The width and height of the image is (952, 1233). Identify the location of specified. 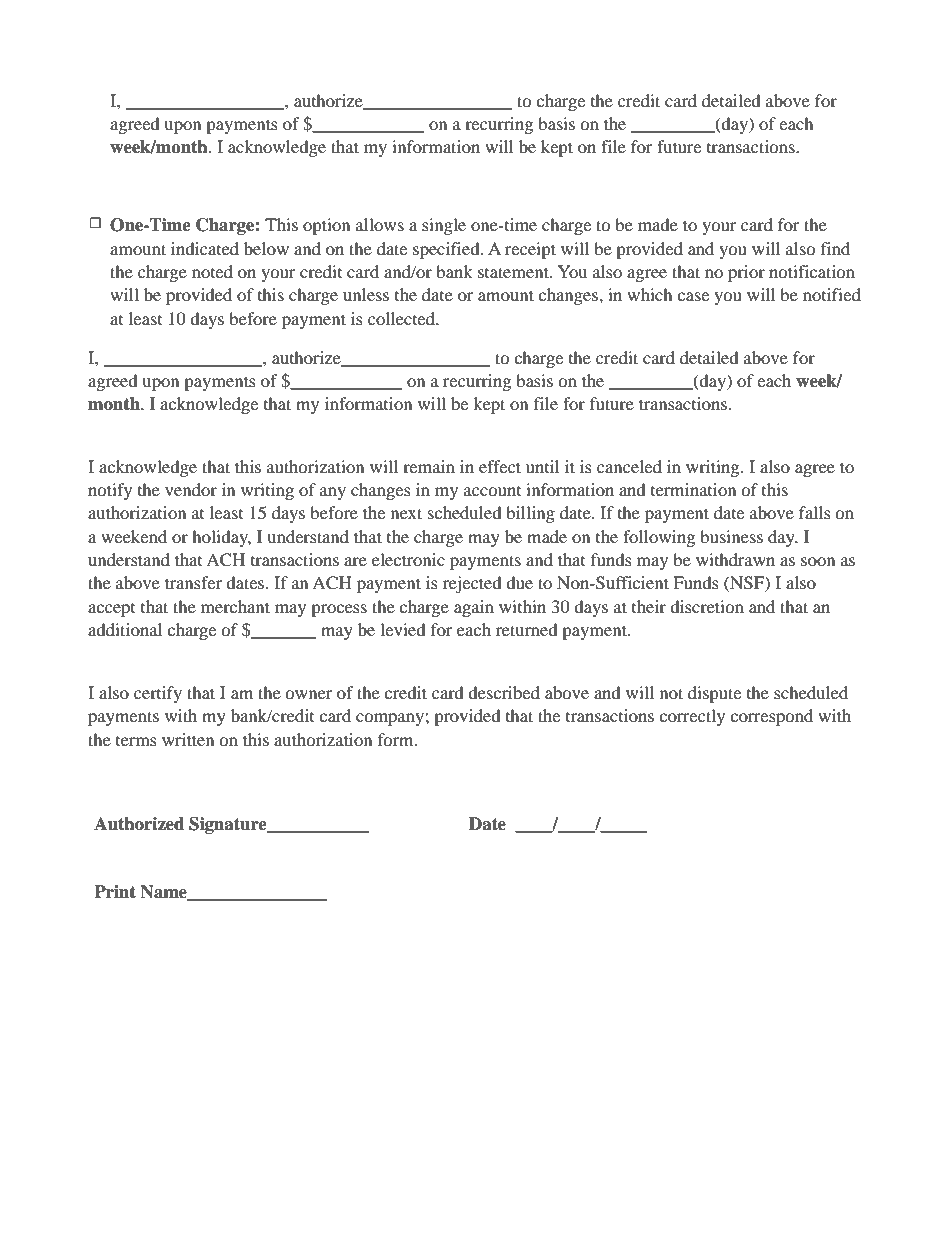
(447, 250).
